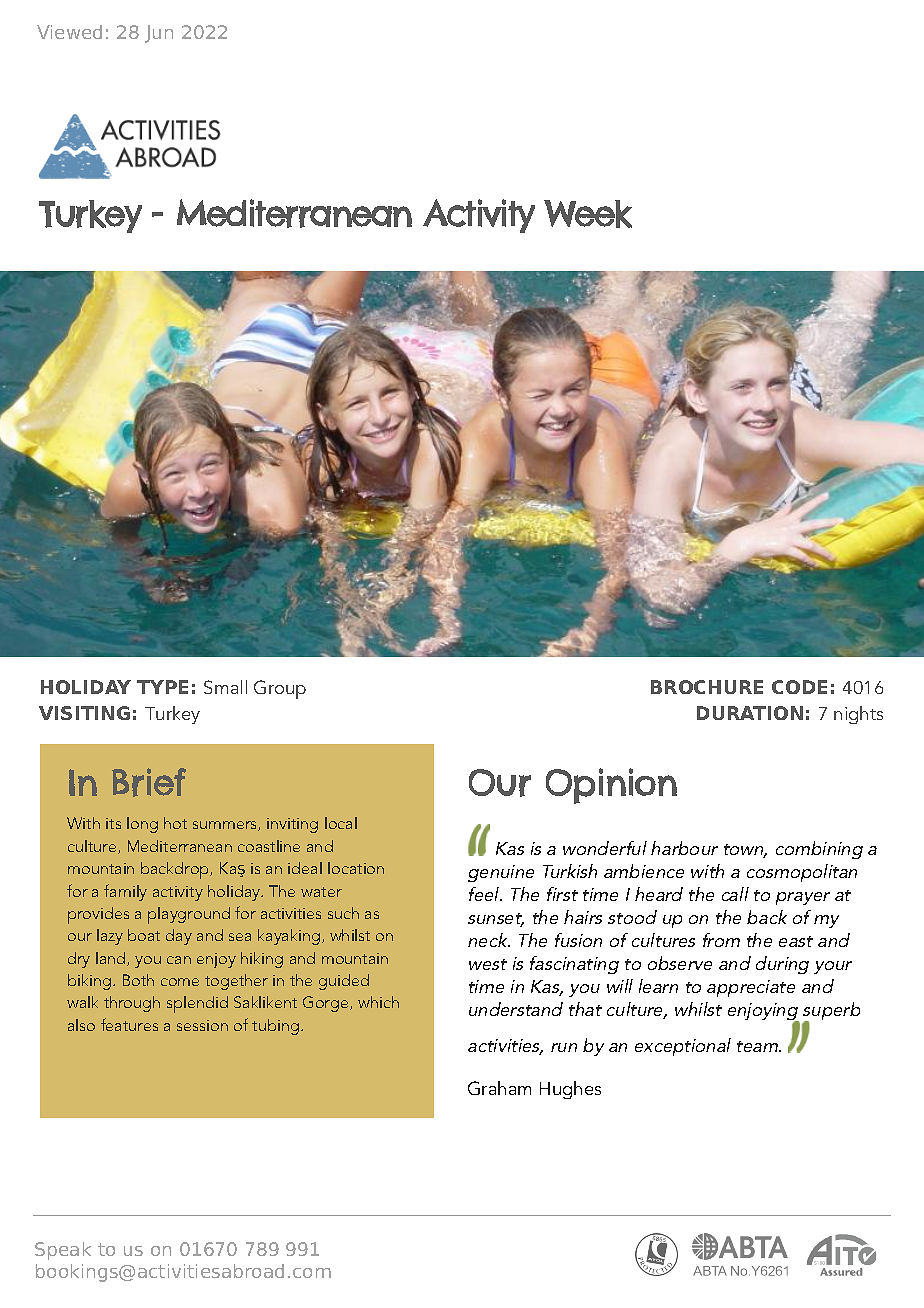 The height and width of the document is (1308, 924). Describe the element at coordinates (225, 687) in the document. I see `Small` at that location.
